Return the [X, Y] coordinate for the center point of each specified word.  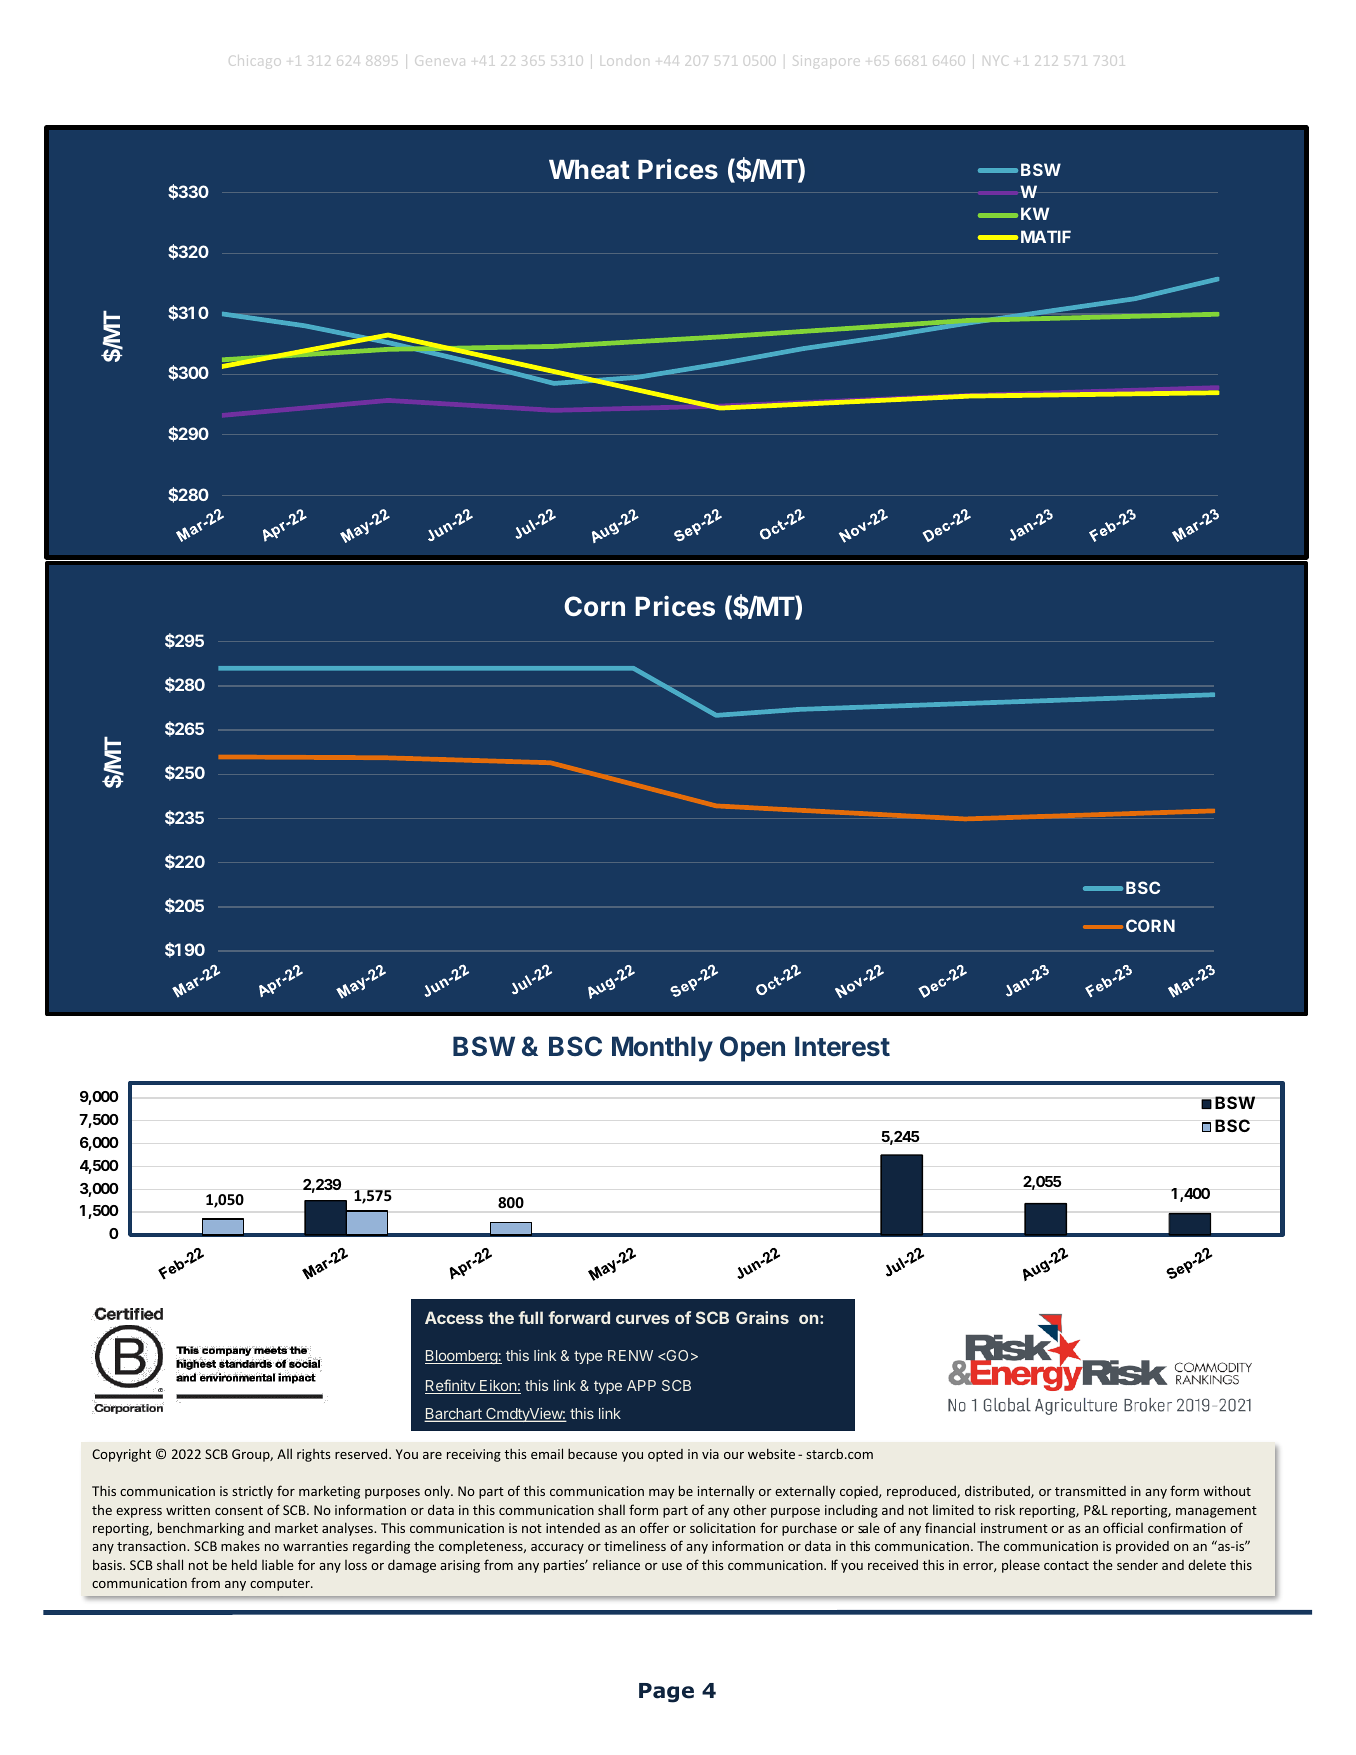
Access [454, 1317]
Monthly [662, 1049]
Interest [842, 1046]
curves [642, 1319]
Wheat [589, 169]
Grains [762, 1317]
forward [579, 1317]
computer [281, 1585]
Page [666, 1693]
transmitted [1090, 1491]
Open [752, 1049]
